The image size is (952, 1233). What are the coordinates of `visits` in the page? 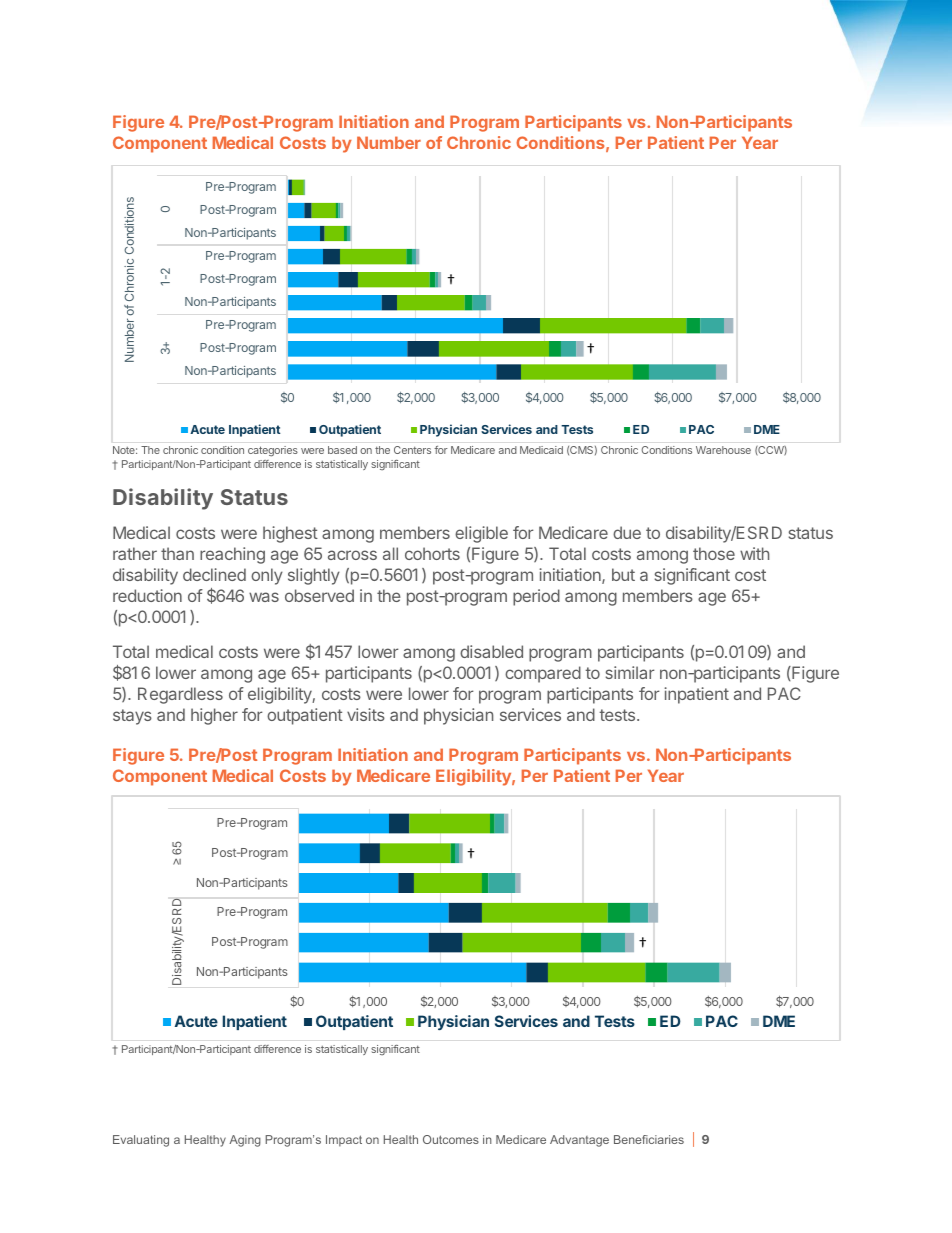 It's located at (366, 714).
